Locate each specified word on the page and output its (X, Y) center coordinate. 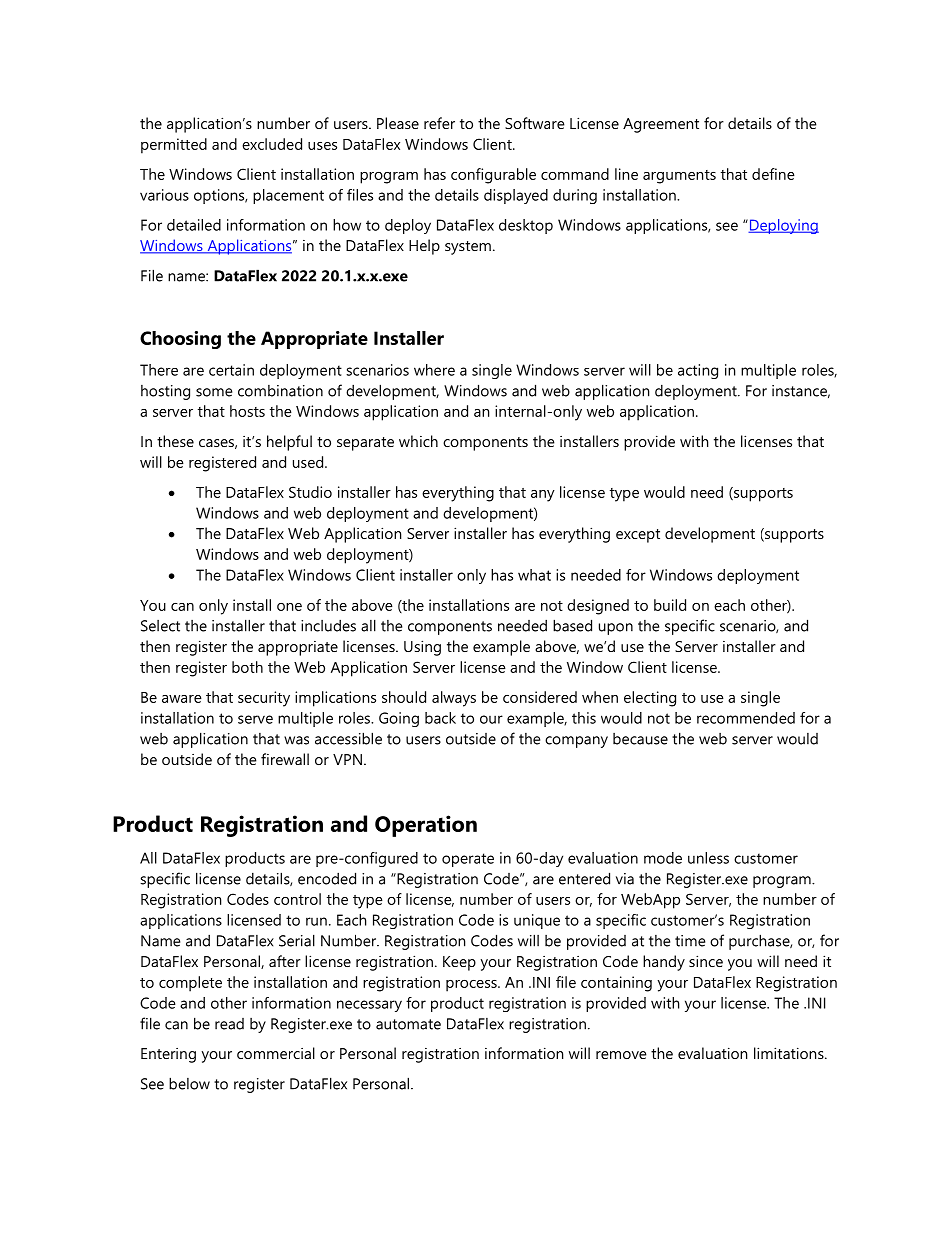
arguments (679, 177)
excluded (272, 144)
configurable (493, 176)
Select (160, 626)
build (670, 605)
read (229, 1024)
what (534, 575)
